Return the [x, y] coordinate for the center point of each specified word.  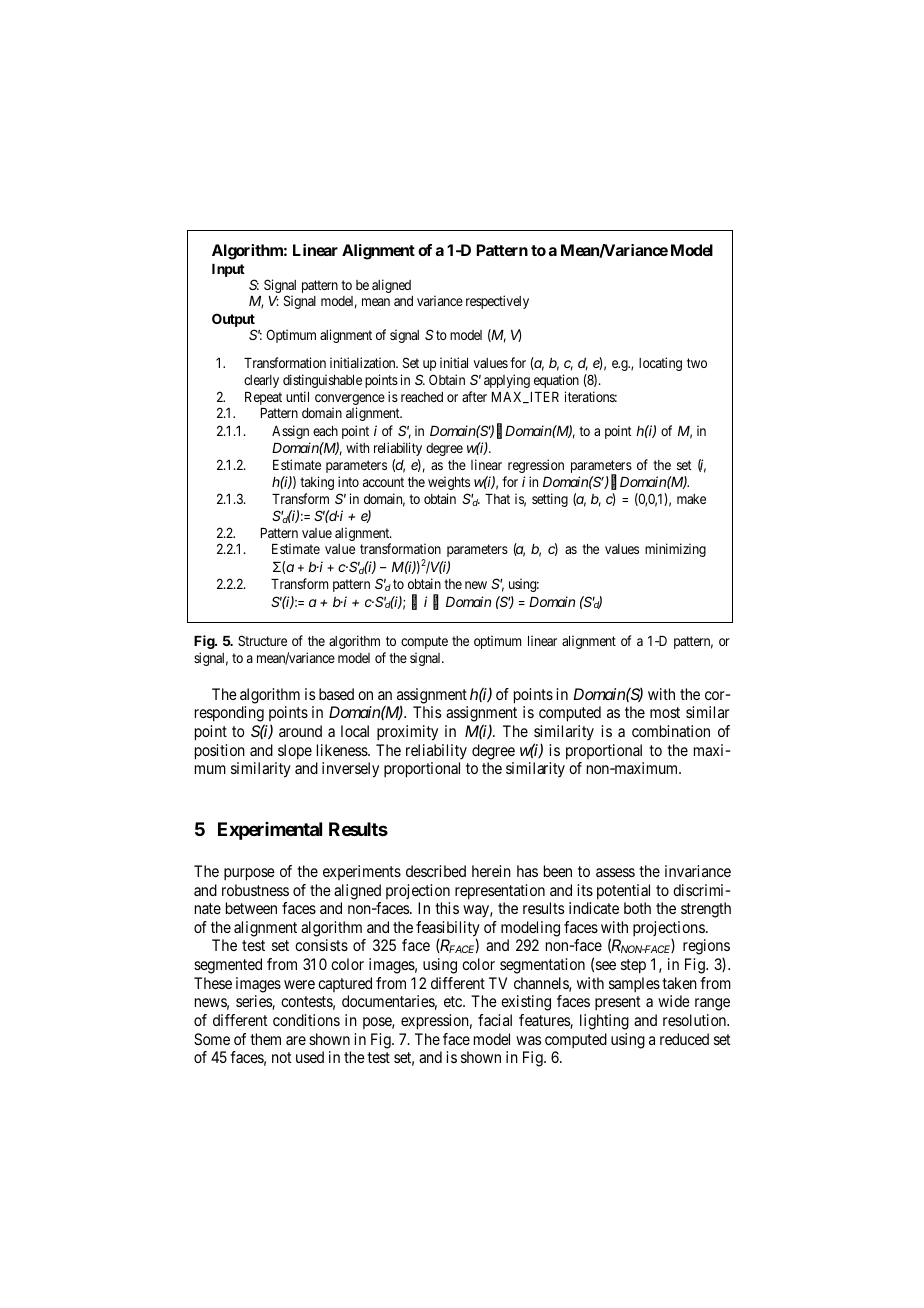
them [265, 1039]
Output [233, 321]
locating [660, 364]
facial [495, 1020]
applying [507, 381]
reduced [684, 1039]
